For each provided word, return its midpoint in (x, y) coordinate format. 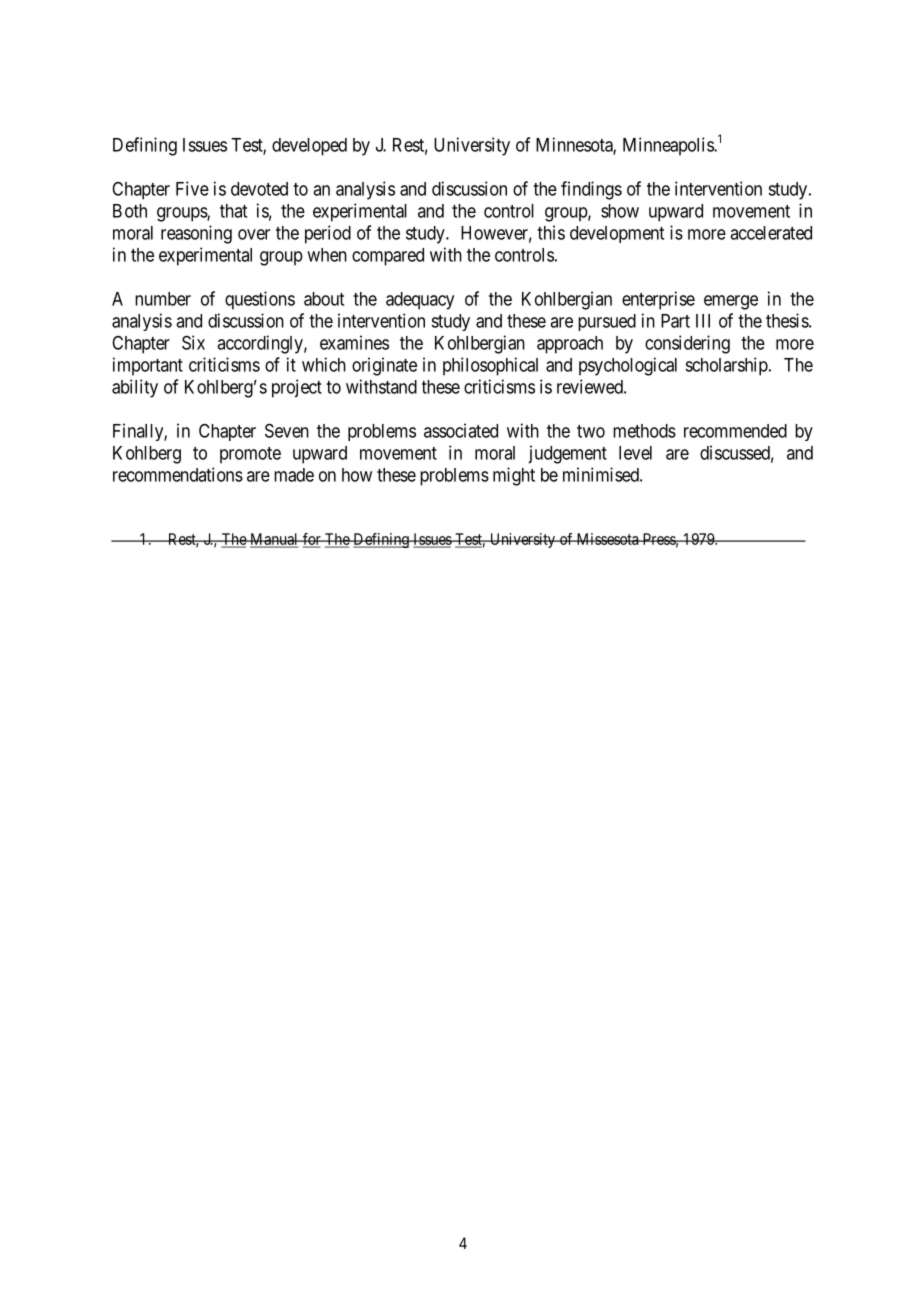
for (311, 540)
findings (591, 190)
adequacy (420, 301)
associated (461, 430)
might (514, 476)
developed (309, 147)
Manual (274, 540)
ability (135, 388)
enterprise (658, 300)
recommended (735, 431)
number (163, 299)
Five (192, 188)
